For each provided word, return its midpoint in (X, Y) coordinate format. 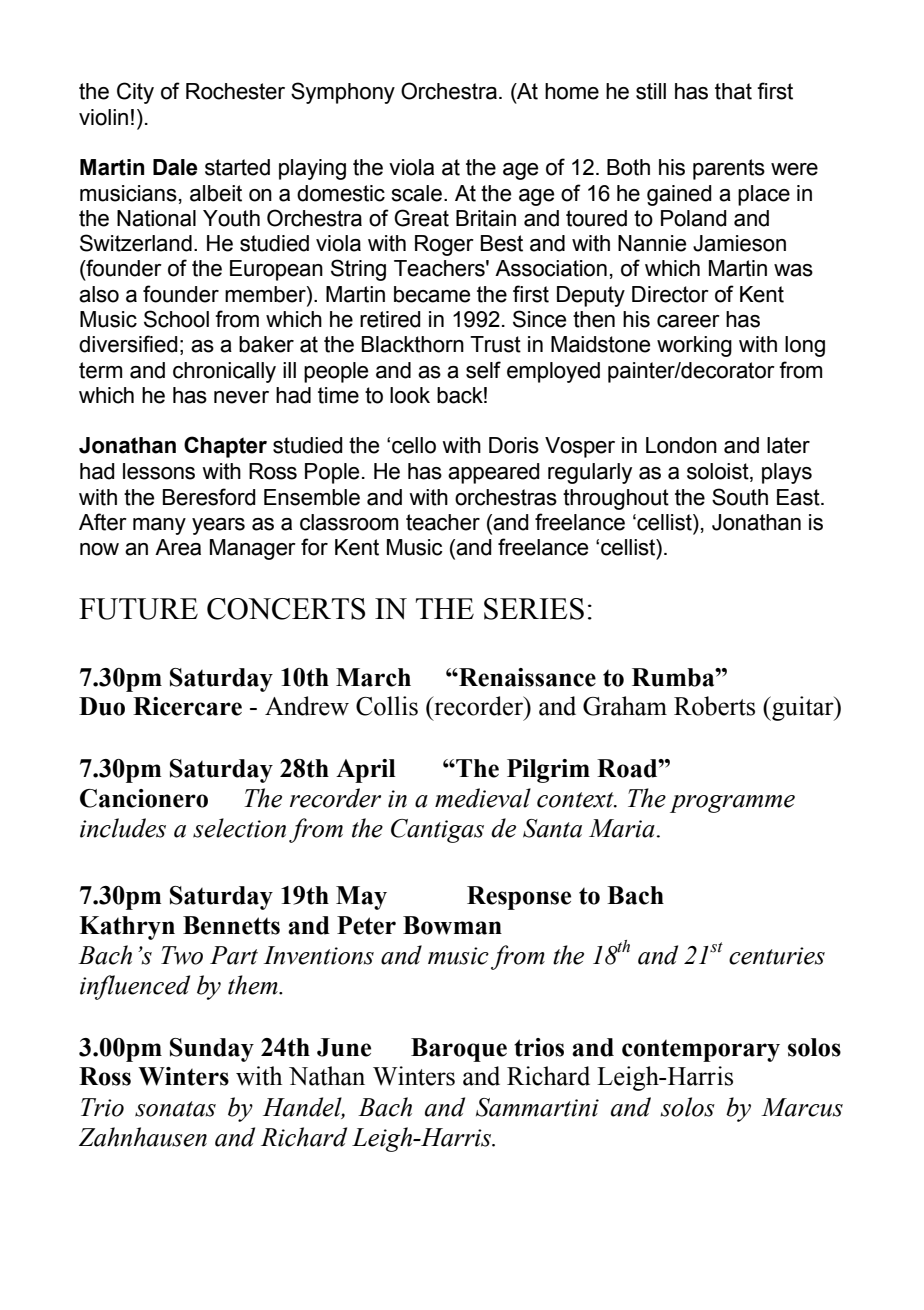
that (733, 91)
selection (239, 828)
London (681, 445)
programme (732, 804)
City (135, 93)
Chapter (225, 447)
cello (414, 445)
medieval (483, 798)
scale (417, 193)
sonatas (175, 1109)
